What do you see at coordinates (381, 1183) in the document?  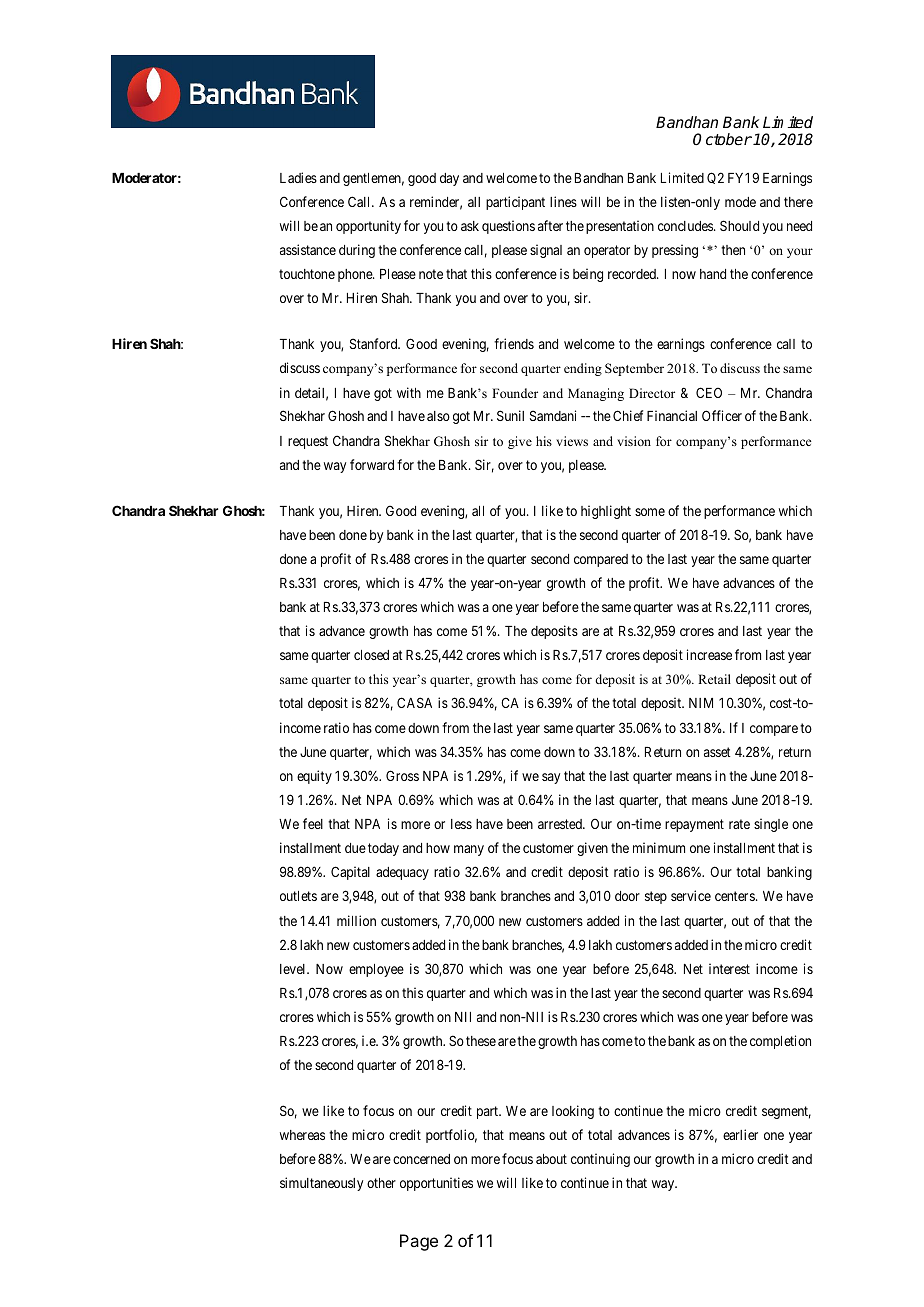 I see `other` at bounding box center [381, 1183].
